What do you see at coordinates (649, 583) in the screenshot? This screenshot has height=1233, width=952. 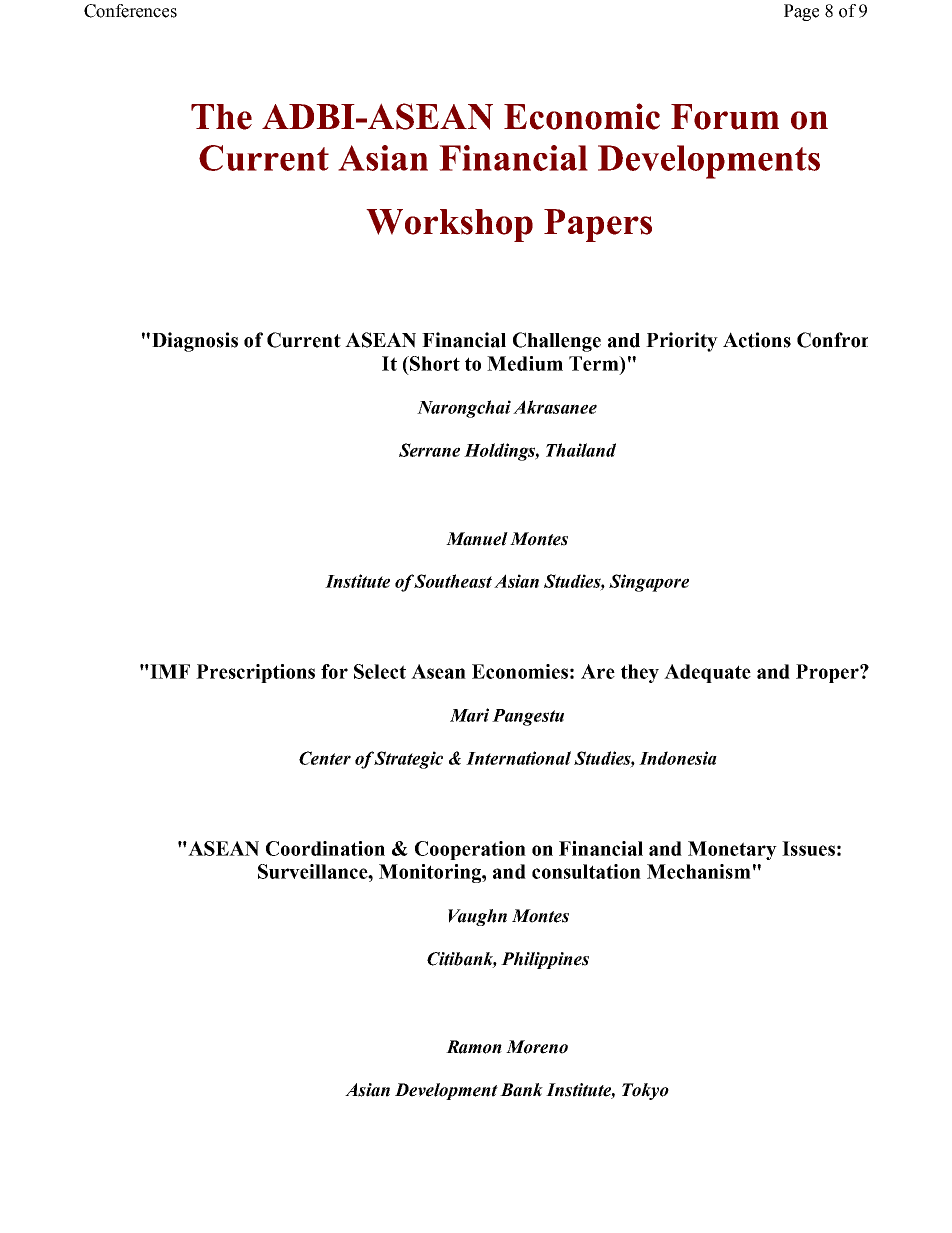 I see `Singapore` at bounding box center [649, 583].
